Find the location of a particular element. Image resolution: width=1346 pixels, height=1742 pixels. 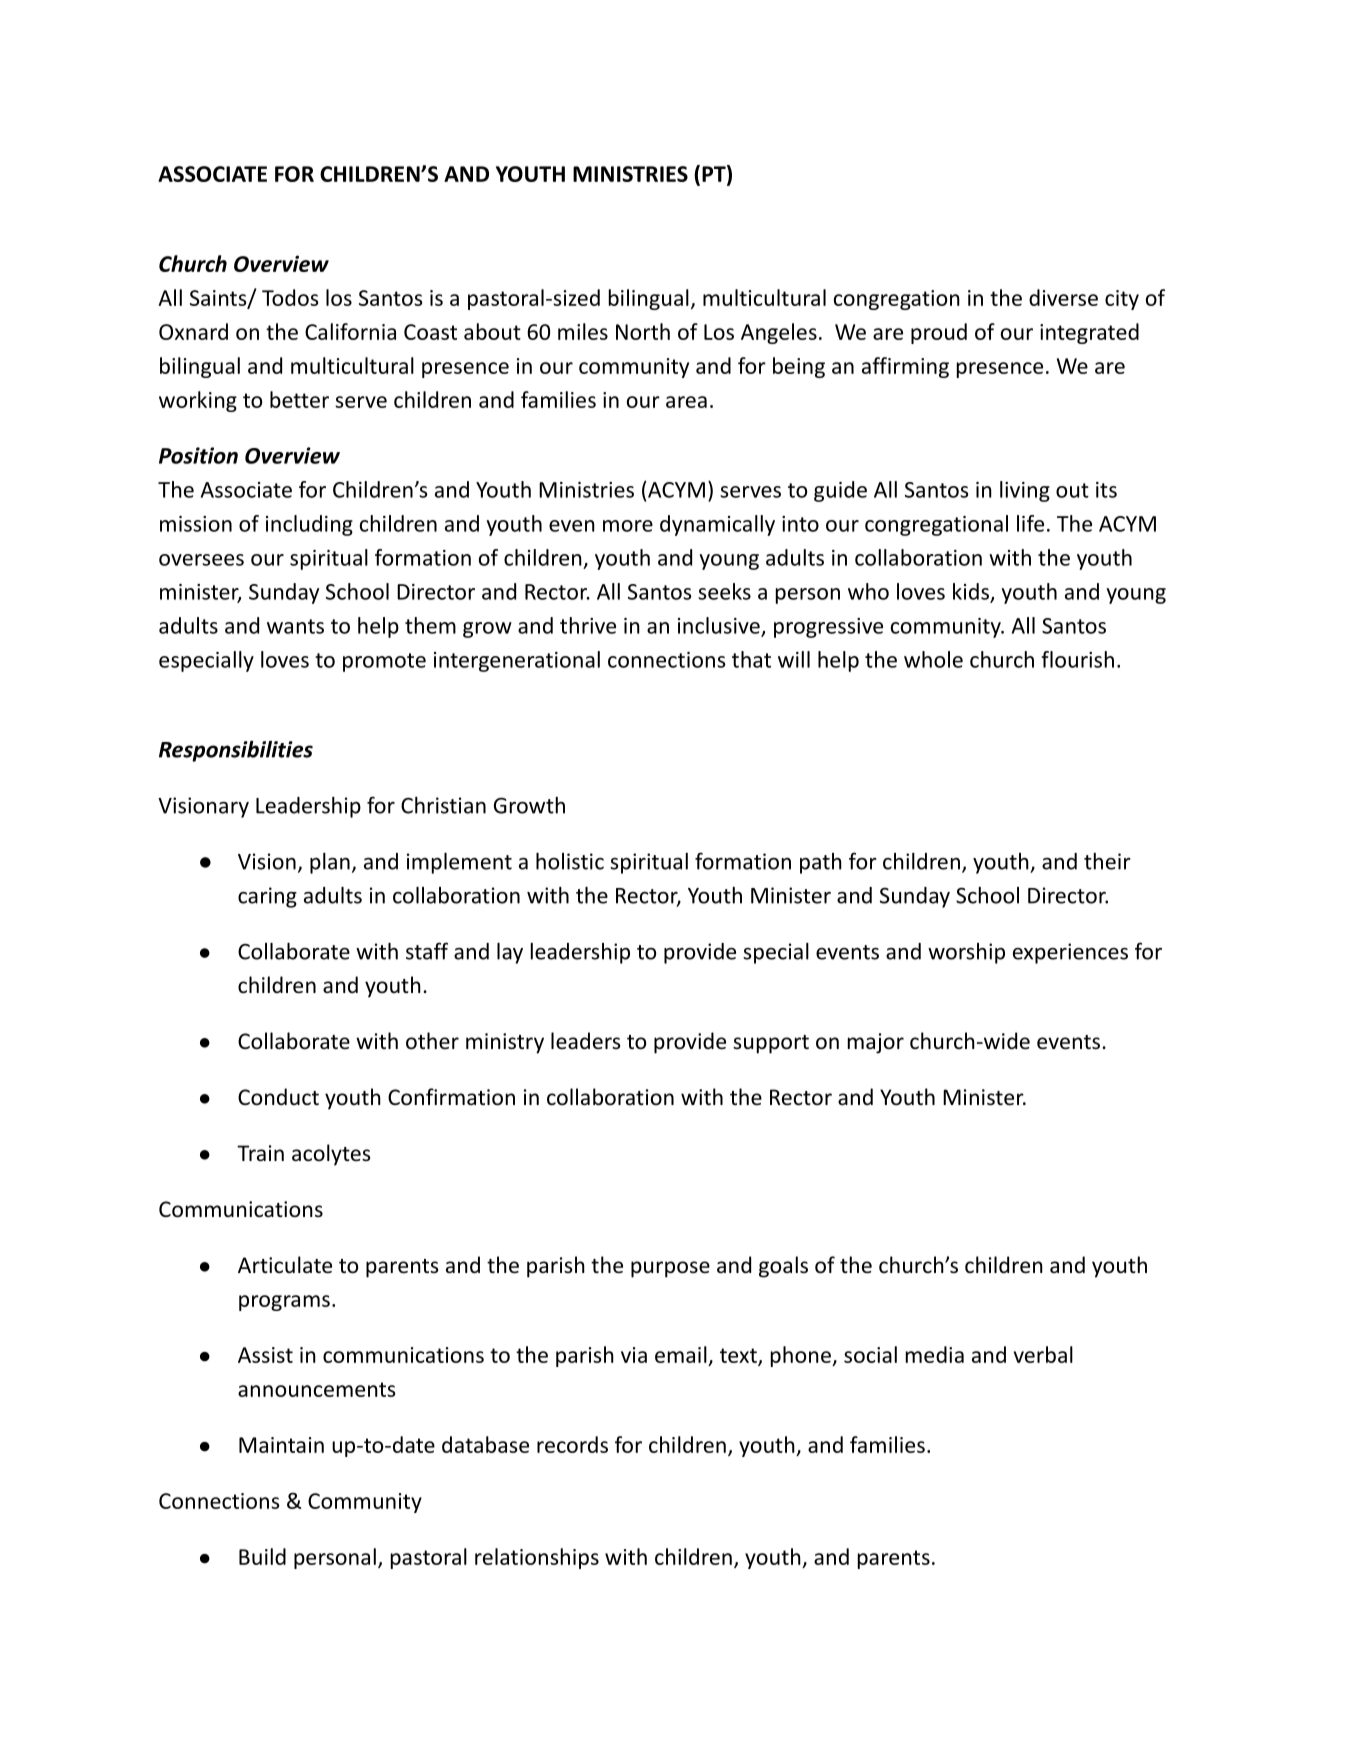

North is located at coordinates (643, 331).
